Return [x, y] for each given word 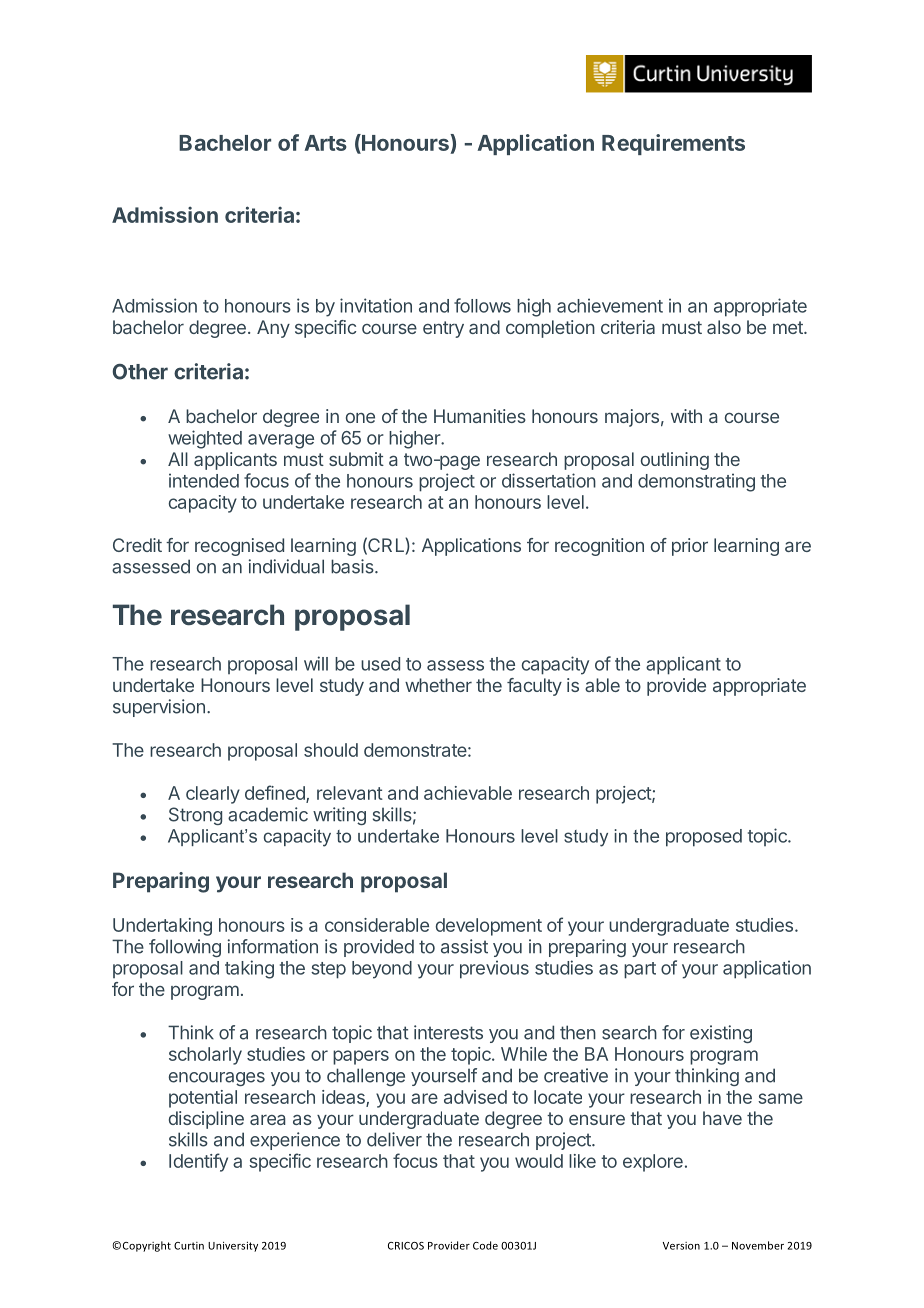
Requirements [673, 144]
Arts [325, 143]
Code [485, 1245]
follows [482, 305]
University [233, 1246]
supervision [159, 708]
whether [438, 685]
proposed [704, 838]
